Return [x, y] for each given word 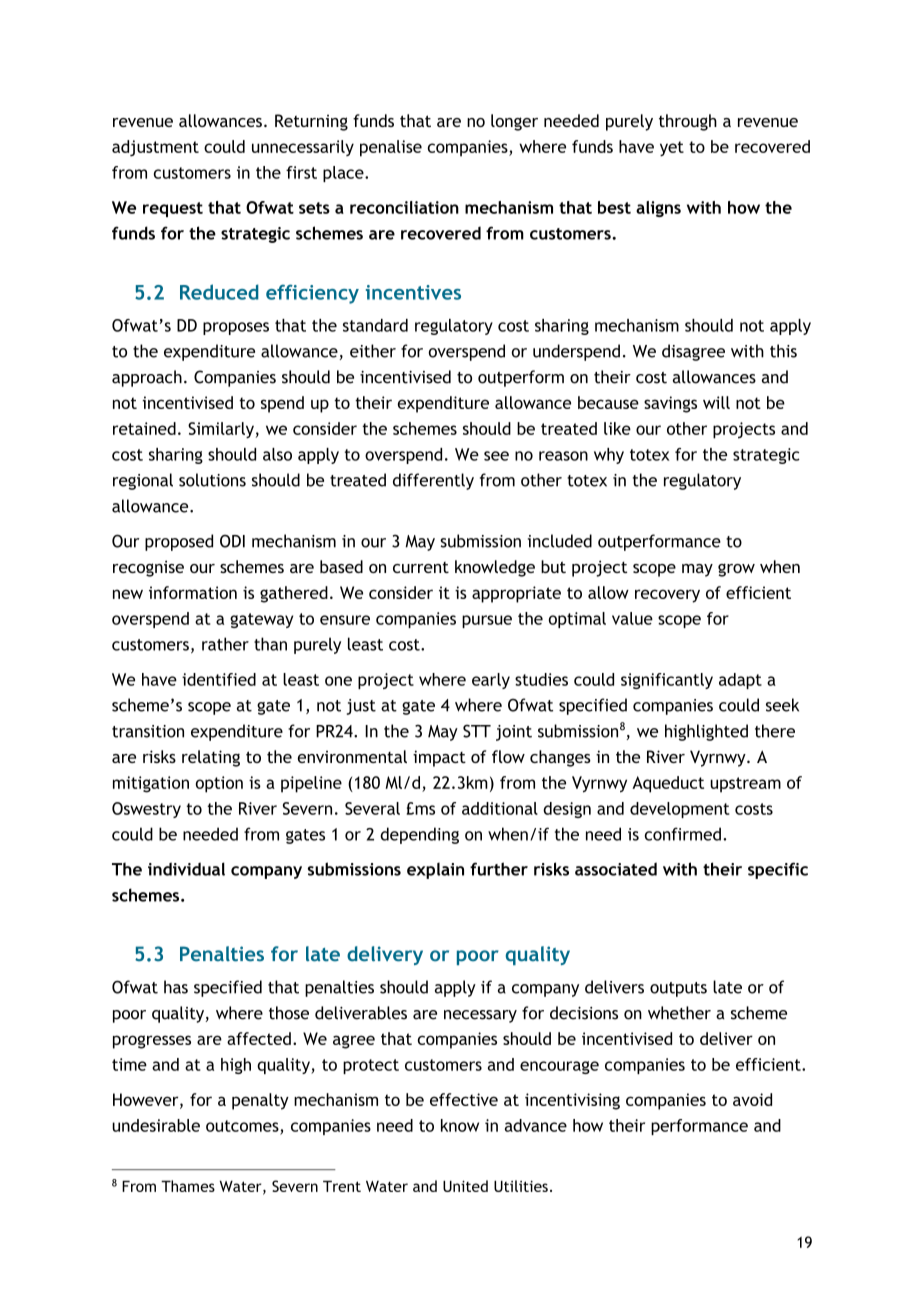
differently [433, 481]
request [173, 209]
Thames [188, 1186]
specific [778, 870]
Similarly [221, 430]
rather [225, 644]
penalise [391, 148]
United [465, 1186]
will [716, 402]
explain [435, 870]
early [491, 681]
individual [186, 869]
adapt [740, 681]
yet [672, 148]
